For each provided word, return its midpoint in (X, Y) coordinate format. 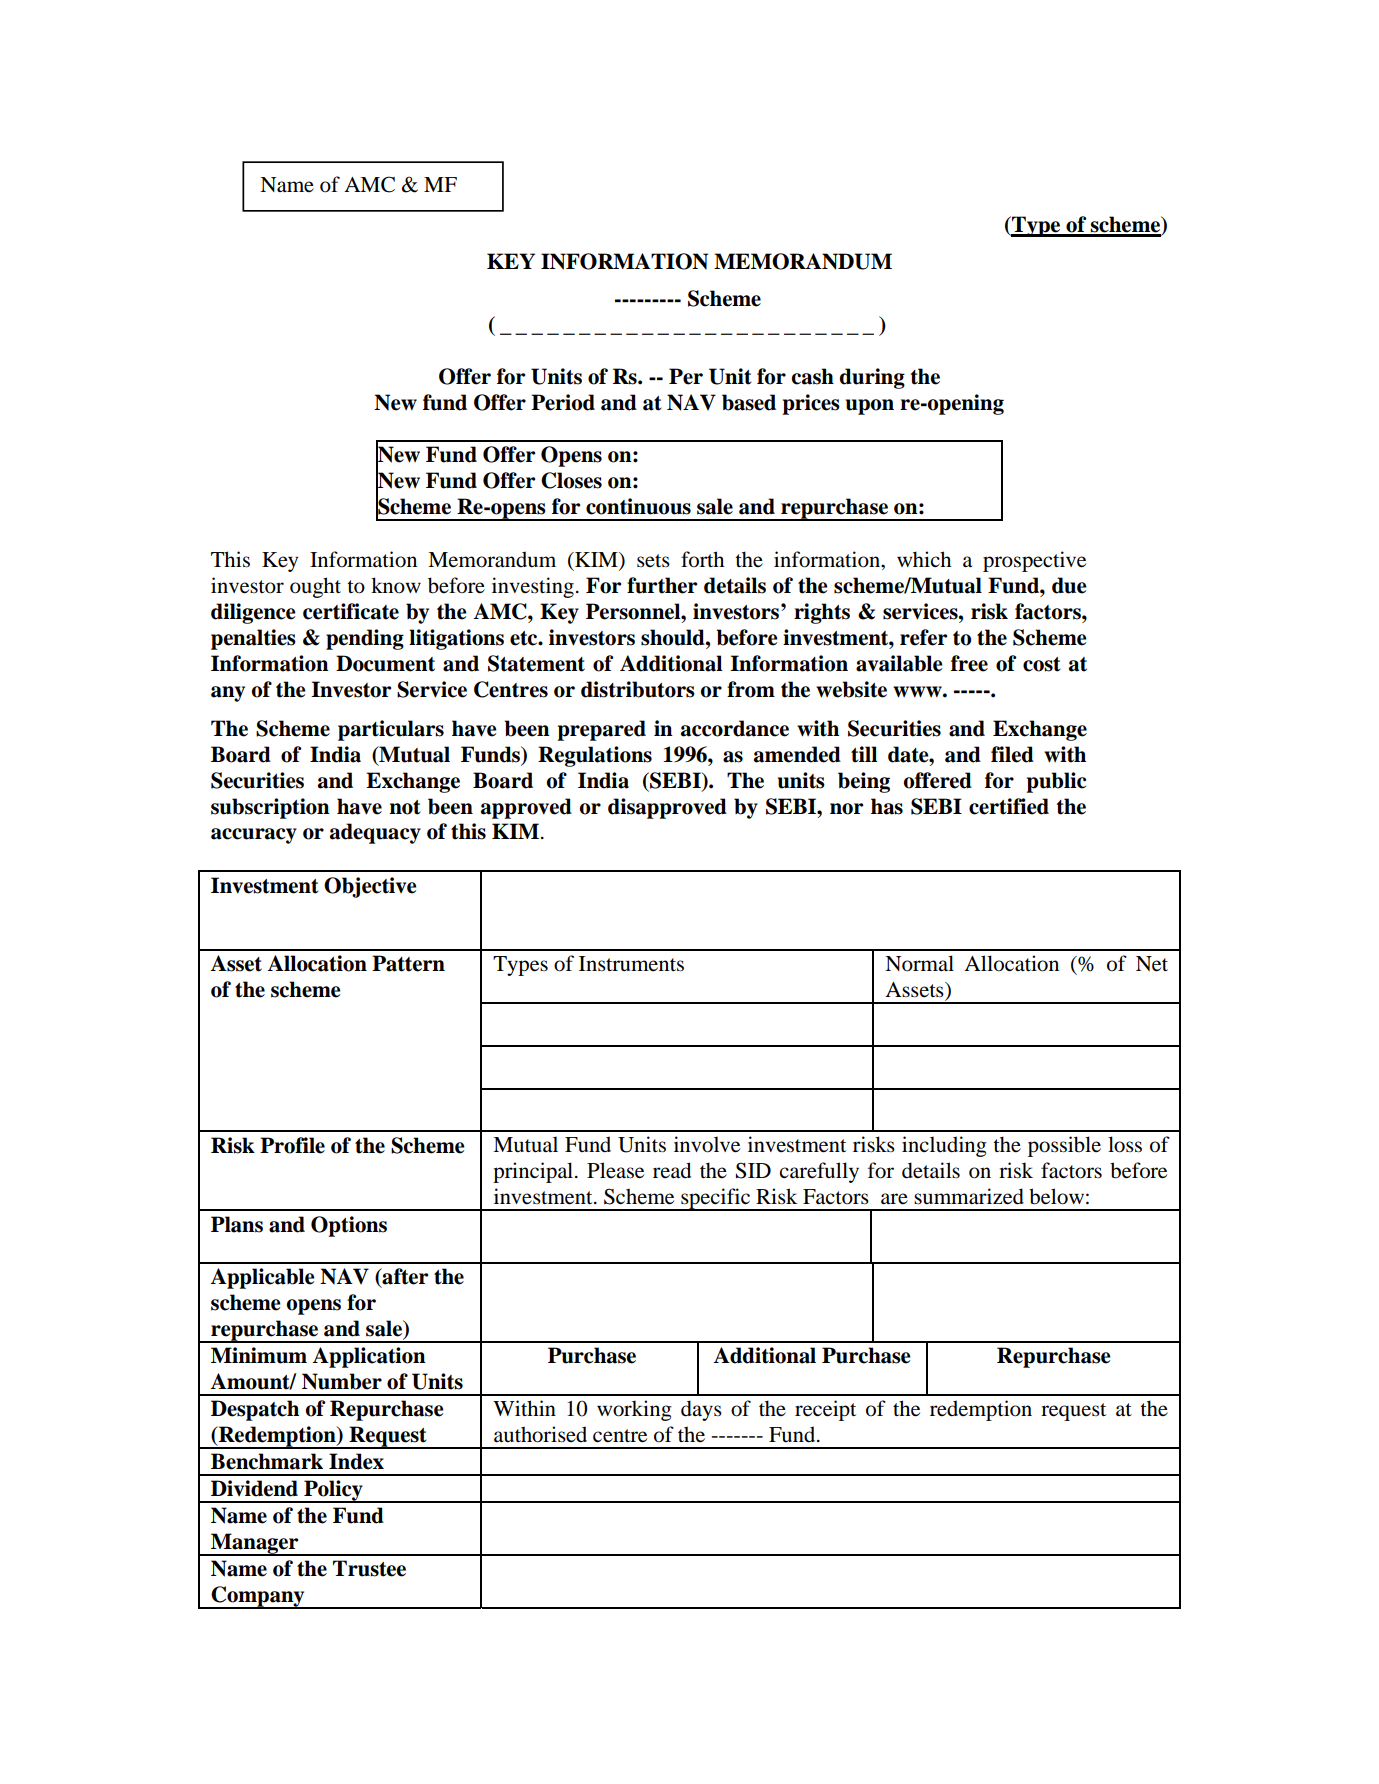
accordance (735, 728)
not (405, 807)
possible (1064, 1146)
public (1056, 782)
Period (563, 402)
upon (870, 407)
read (672, 1170)
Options (349, 1226)
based (749, 402)
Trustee (369, 1568)
